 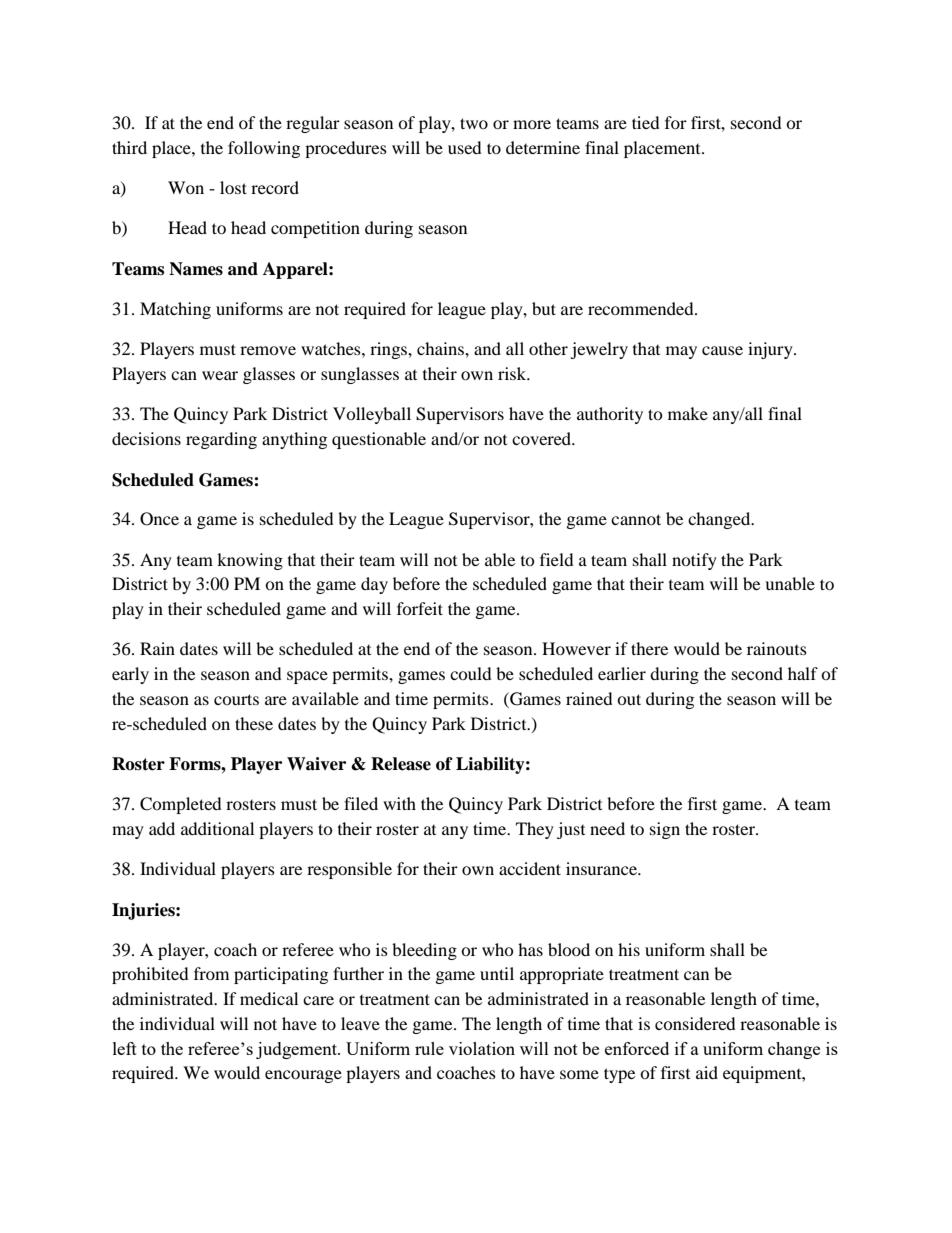 I want to click on tied, so click(x=646, y=122).
